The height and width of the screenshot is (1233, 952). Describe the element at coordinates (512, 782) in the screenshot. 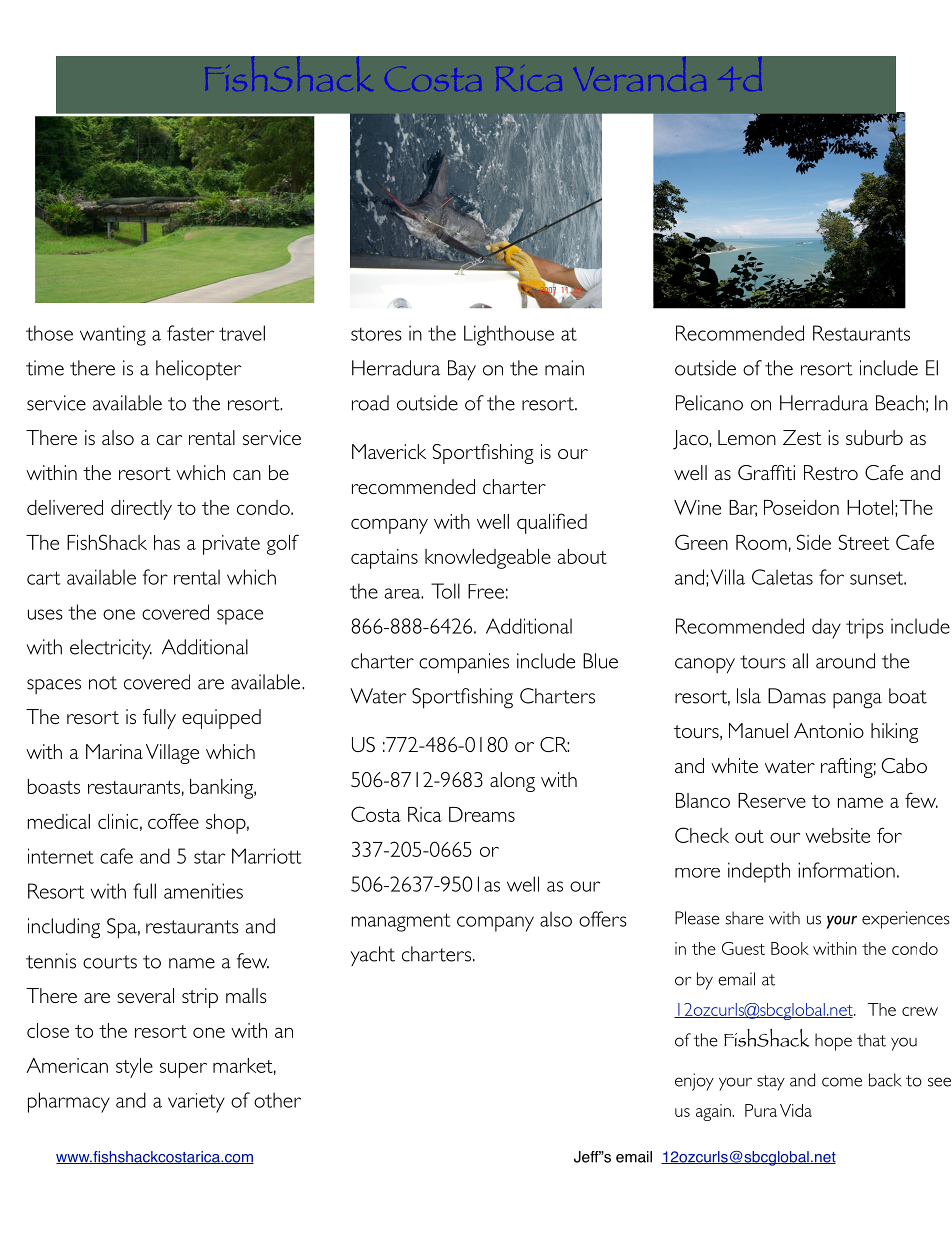

I see `along` at that location.
